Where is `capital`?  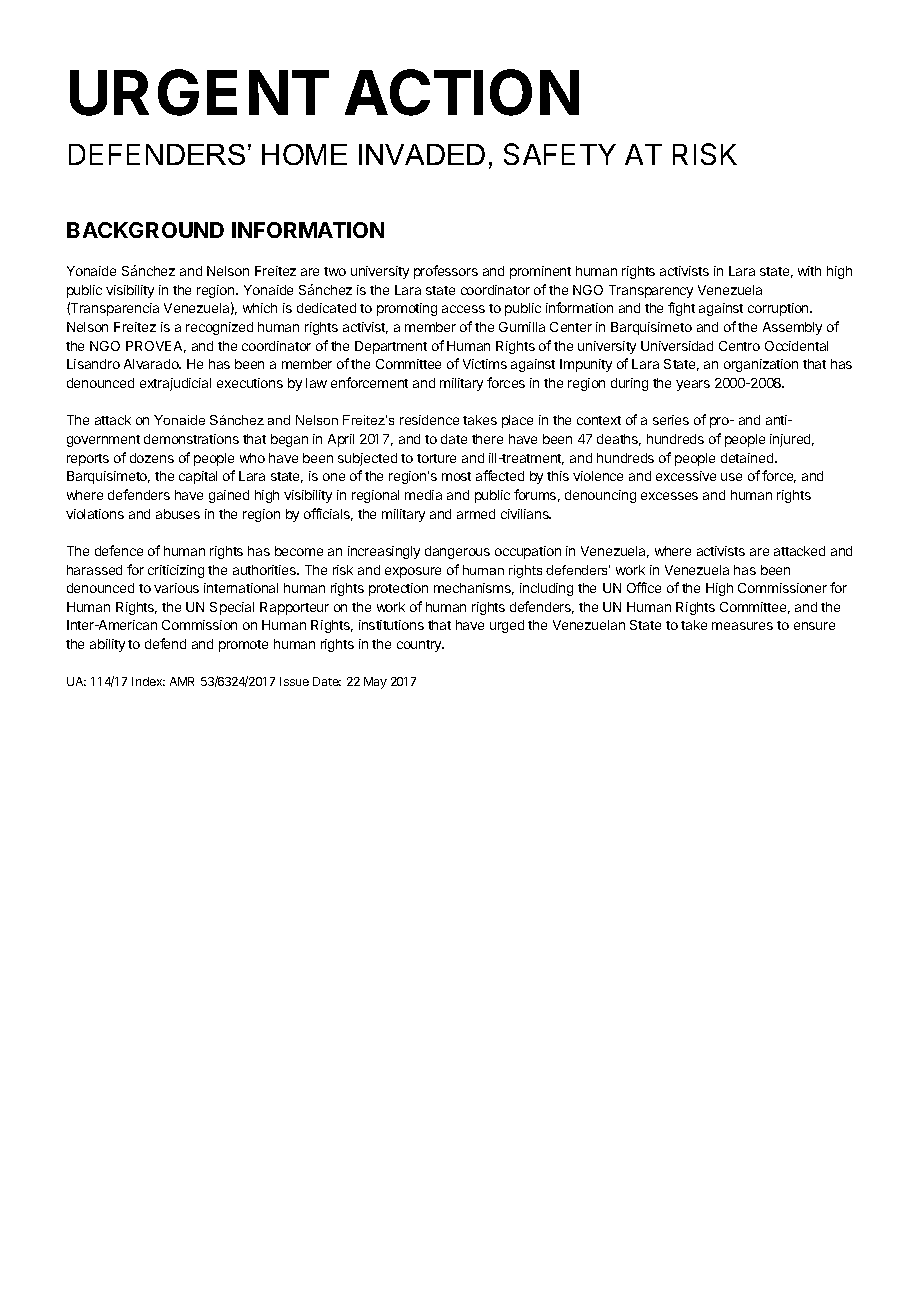
capital is located at coordinates (198, 477).
